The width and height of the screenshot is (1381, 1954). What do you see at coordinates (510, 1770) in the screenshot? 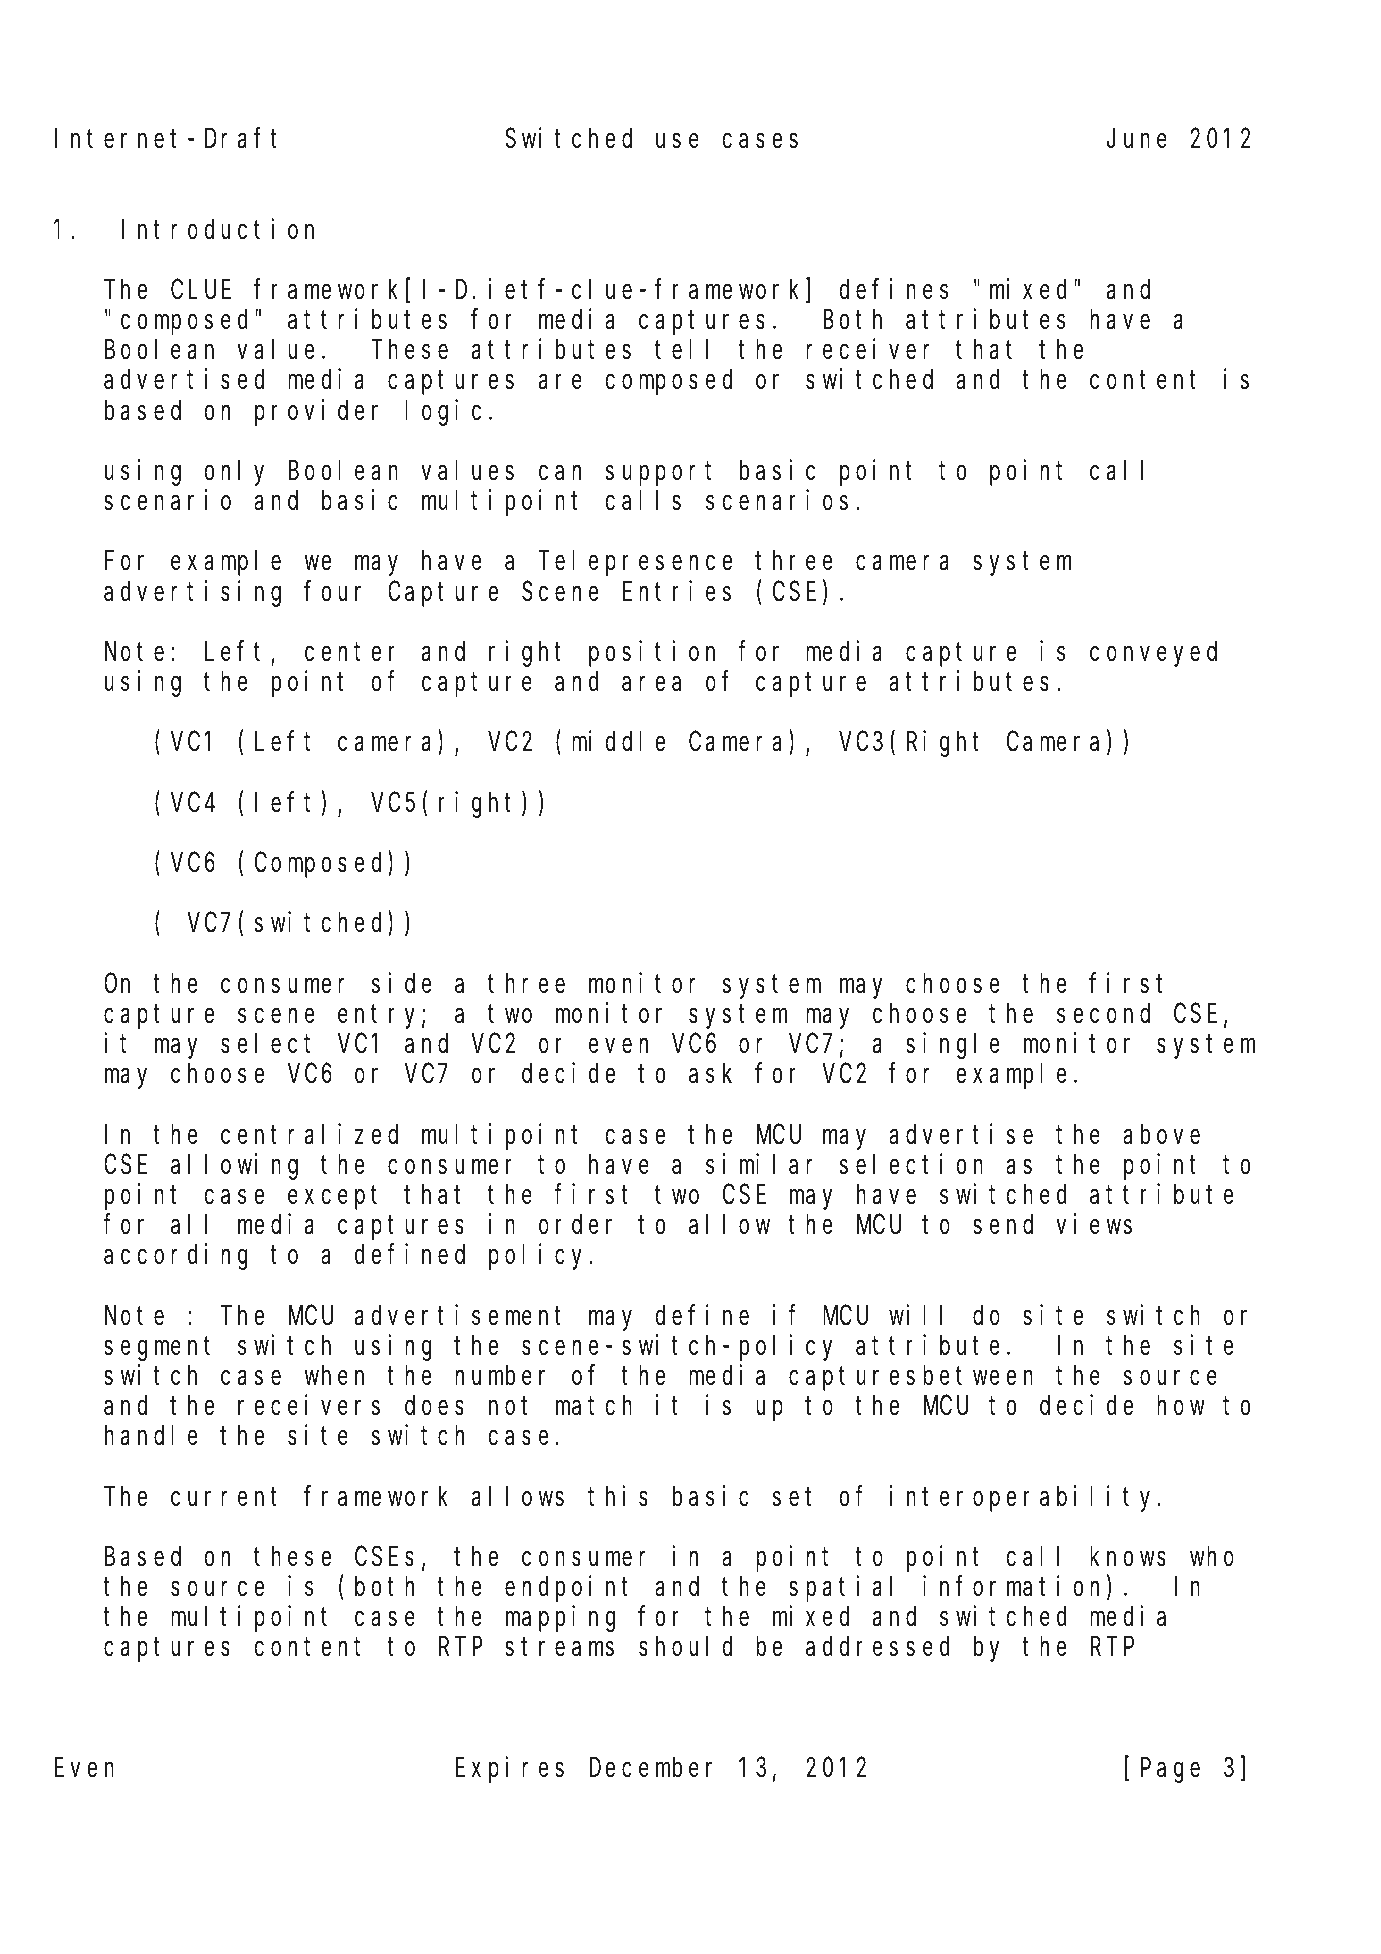
I see `Expires` at bounding box center [510, 1770].
